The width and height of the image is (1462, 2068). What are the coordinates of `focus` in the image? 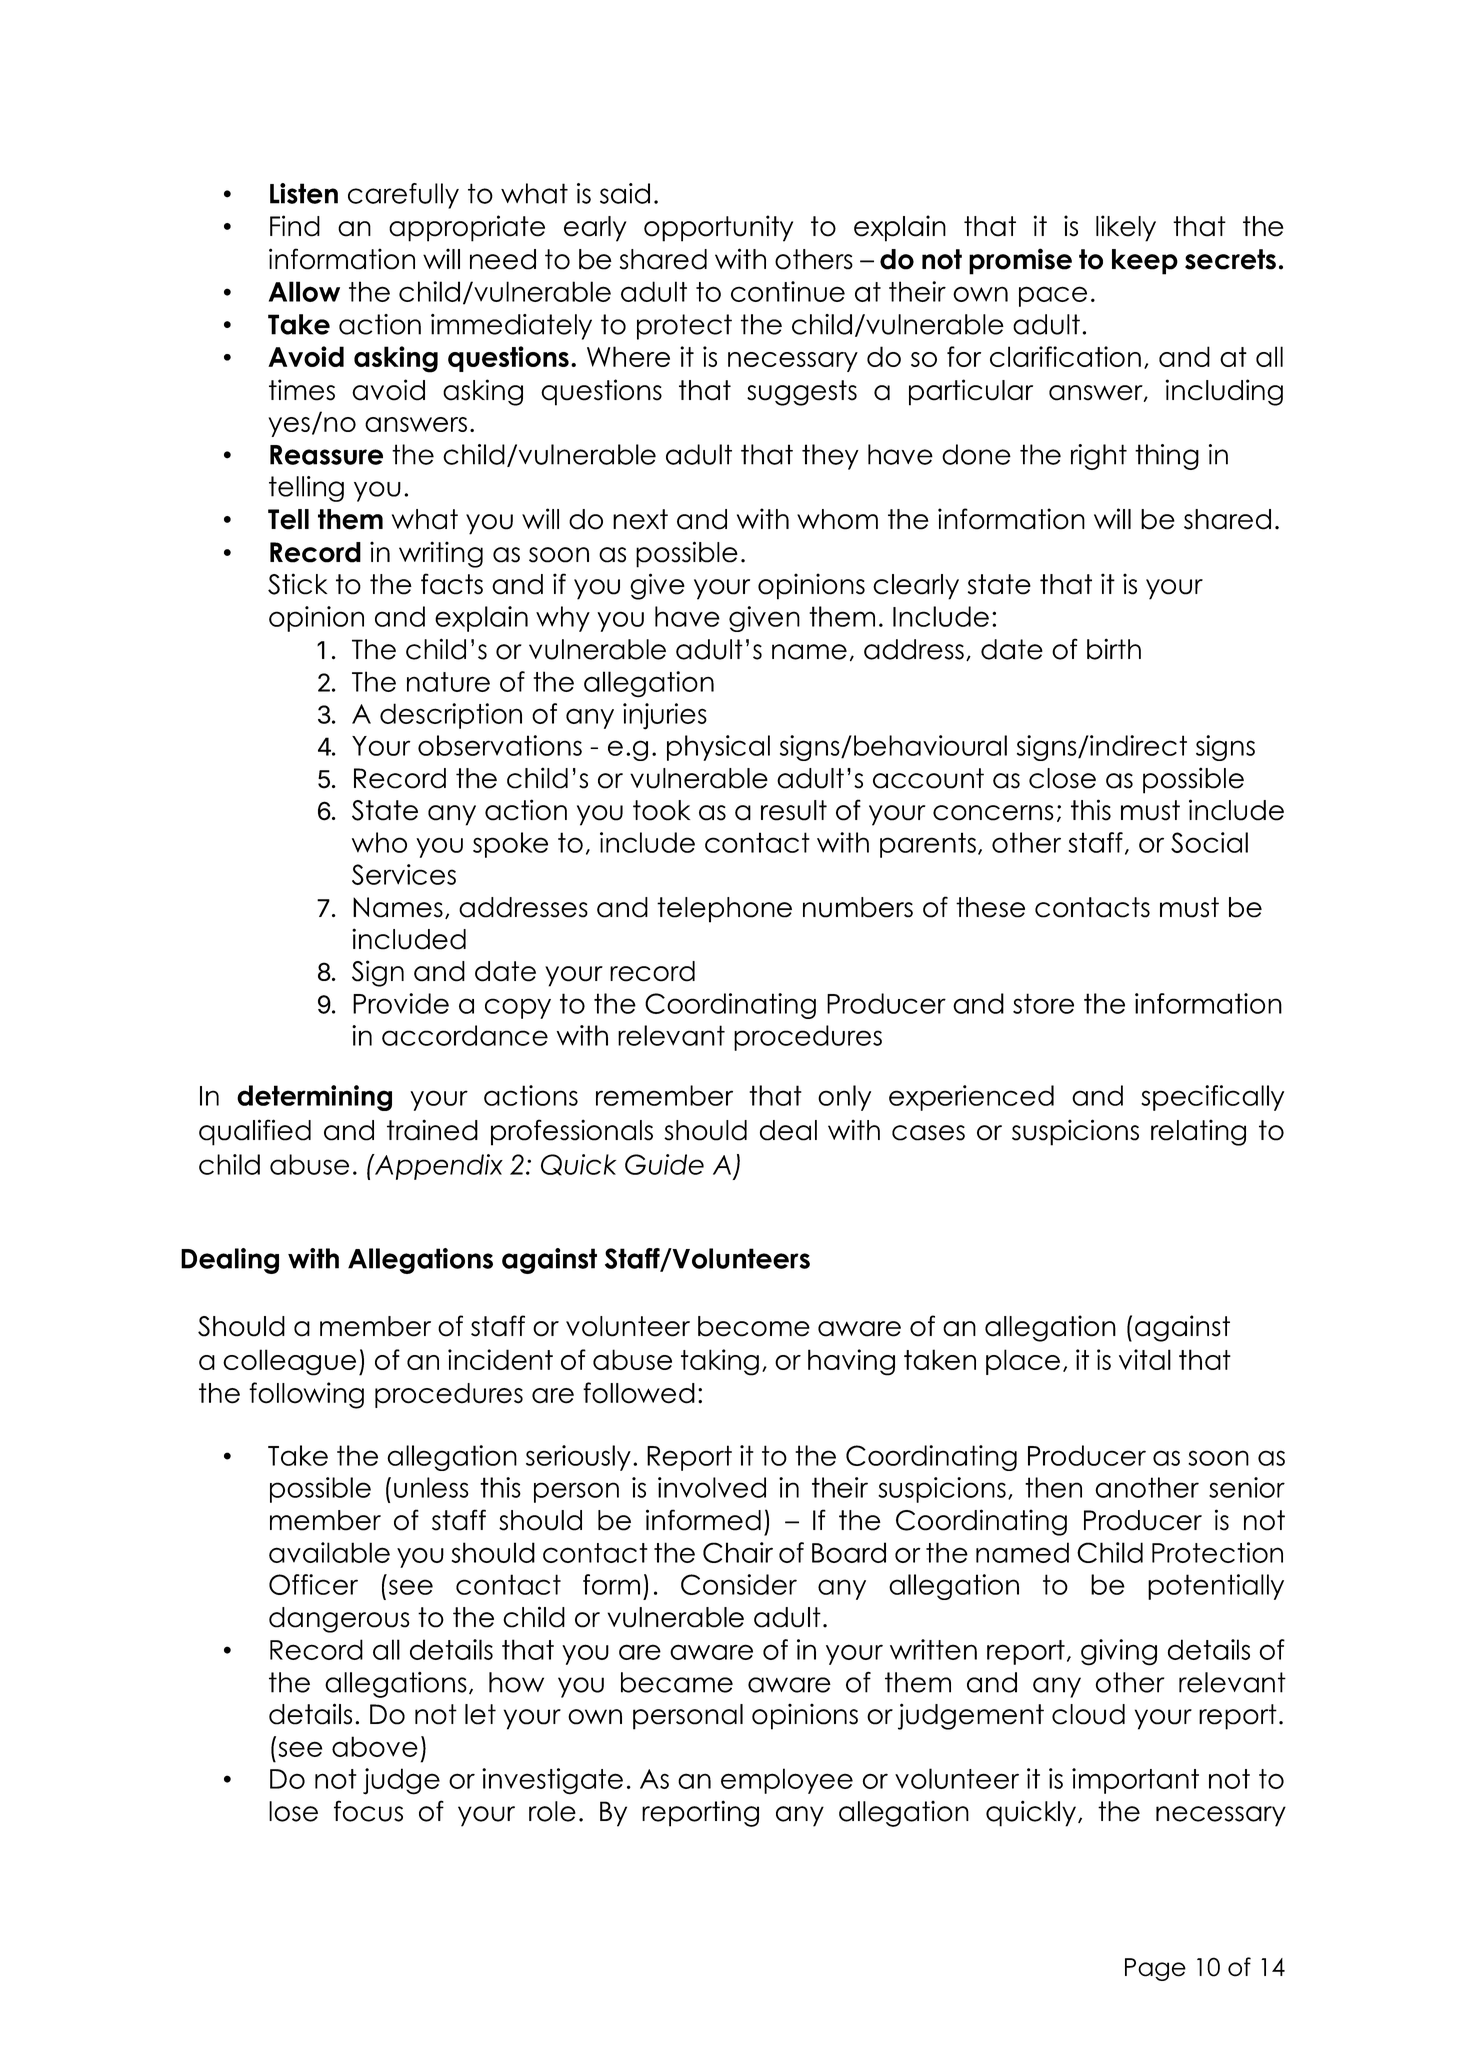 It's located at (368, 1811).
